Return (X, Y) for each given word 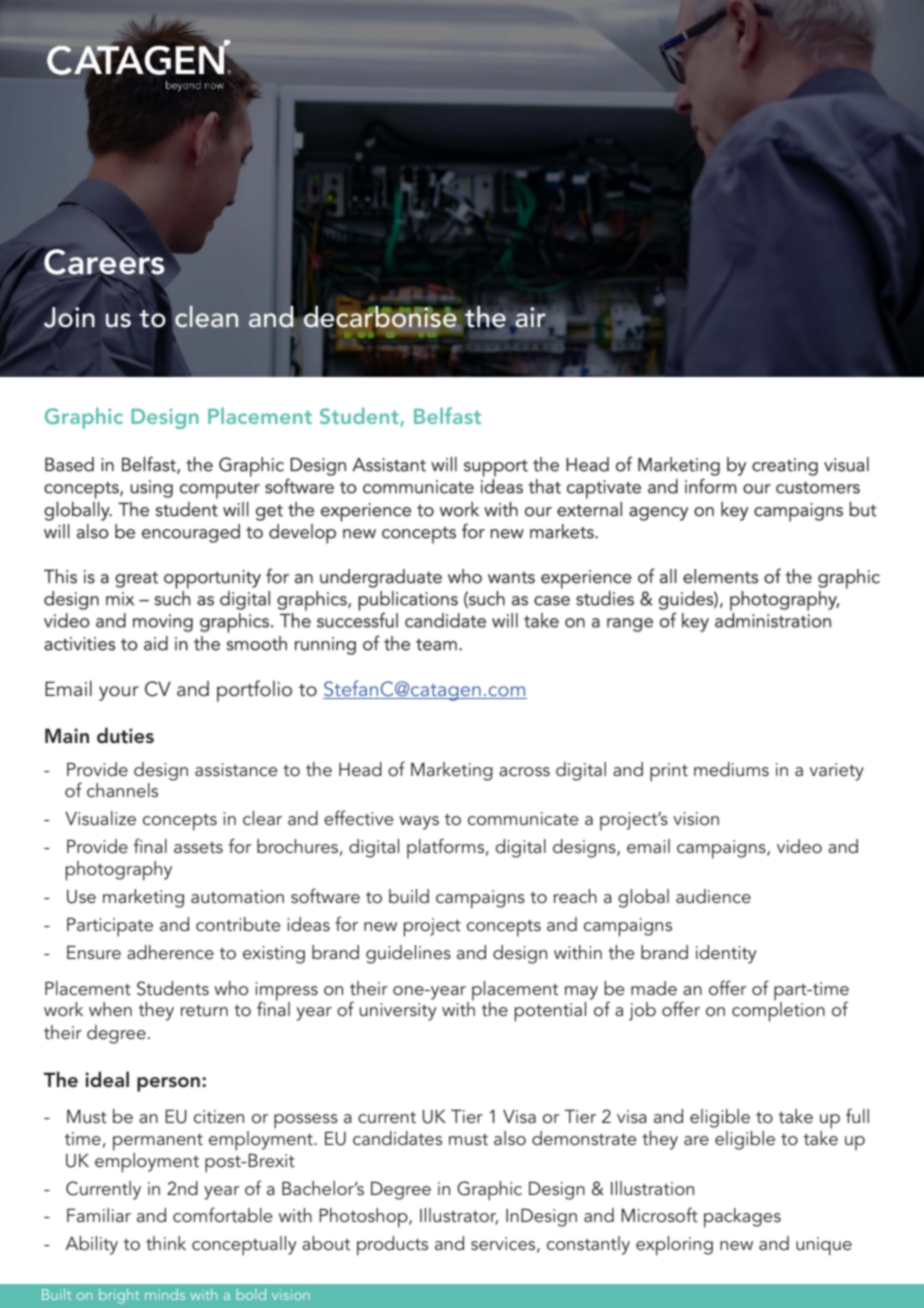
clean (206, 317)
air (530, 317)
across (524, 771)
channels (122, 790)
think (166, 1243)
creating (785, 467)
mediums (731, 769)
